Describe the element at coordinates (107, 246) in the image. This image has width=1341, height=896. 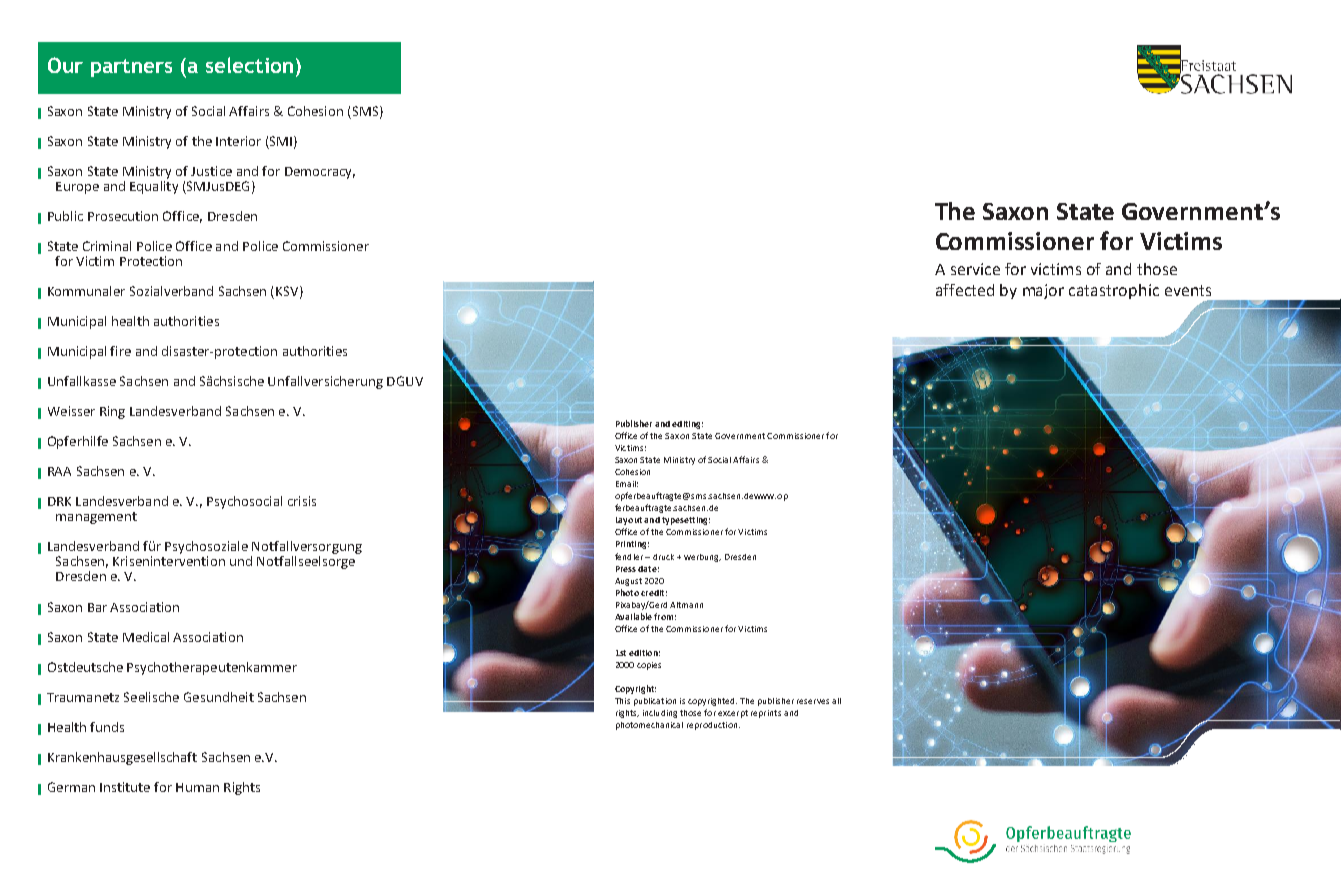
I see `Criminal` at that location.
